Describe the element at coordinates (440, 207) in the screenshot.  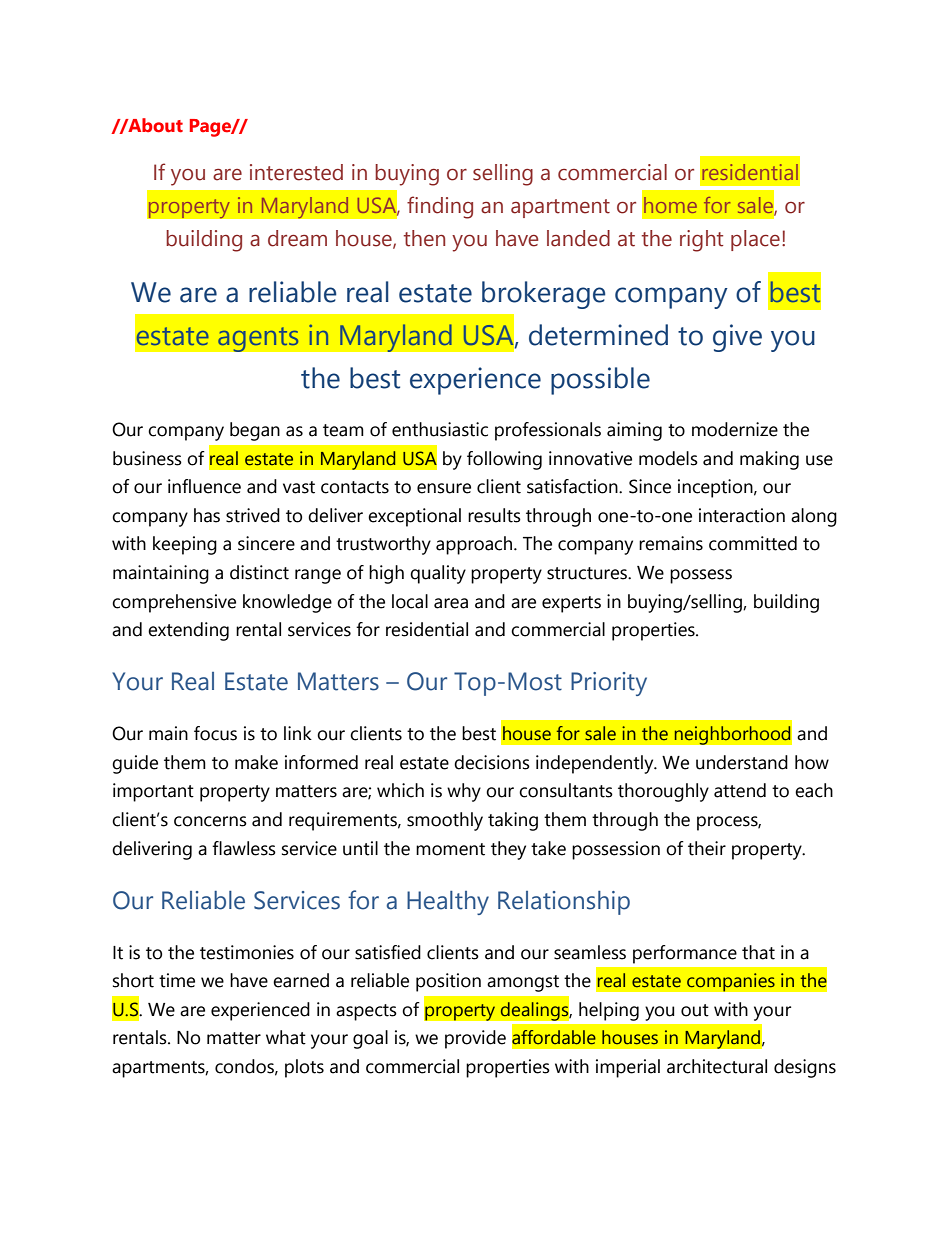
I see `finding` at that location.
